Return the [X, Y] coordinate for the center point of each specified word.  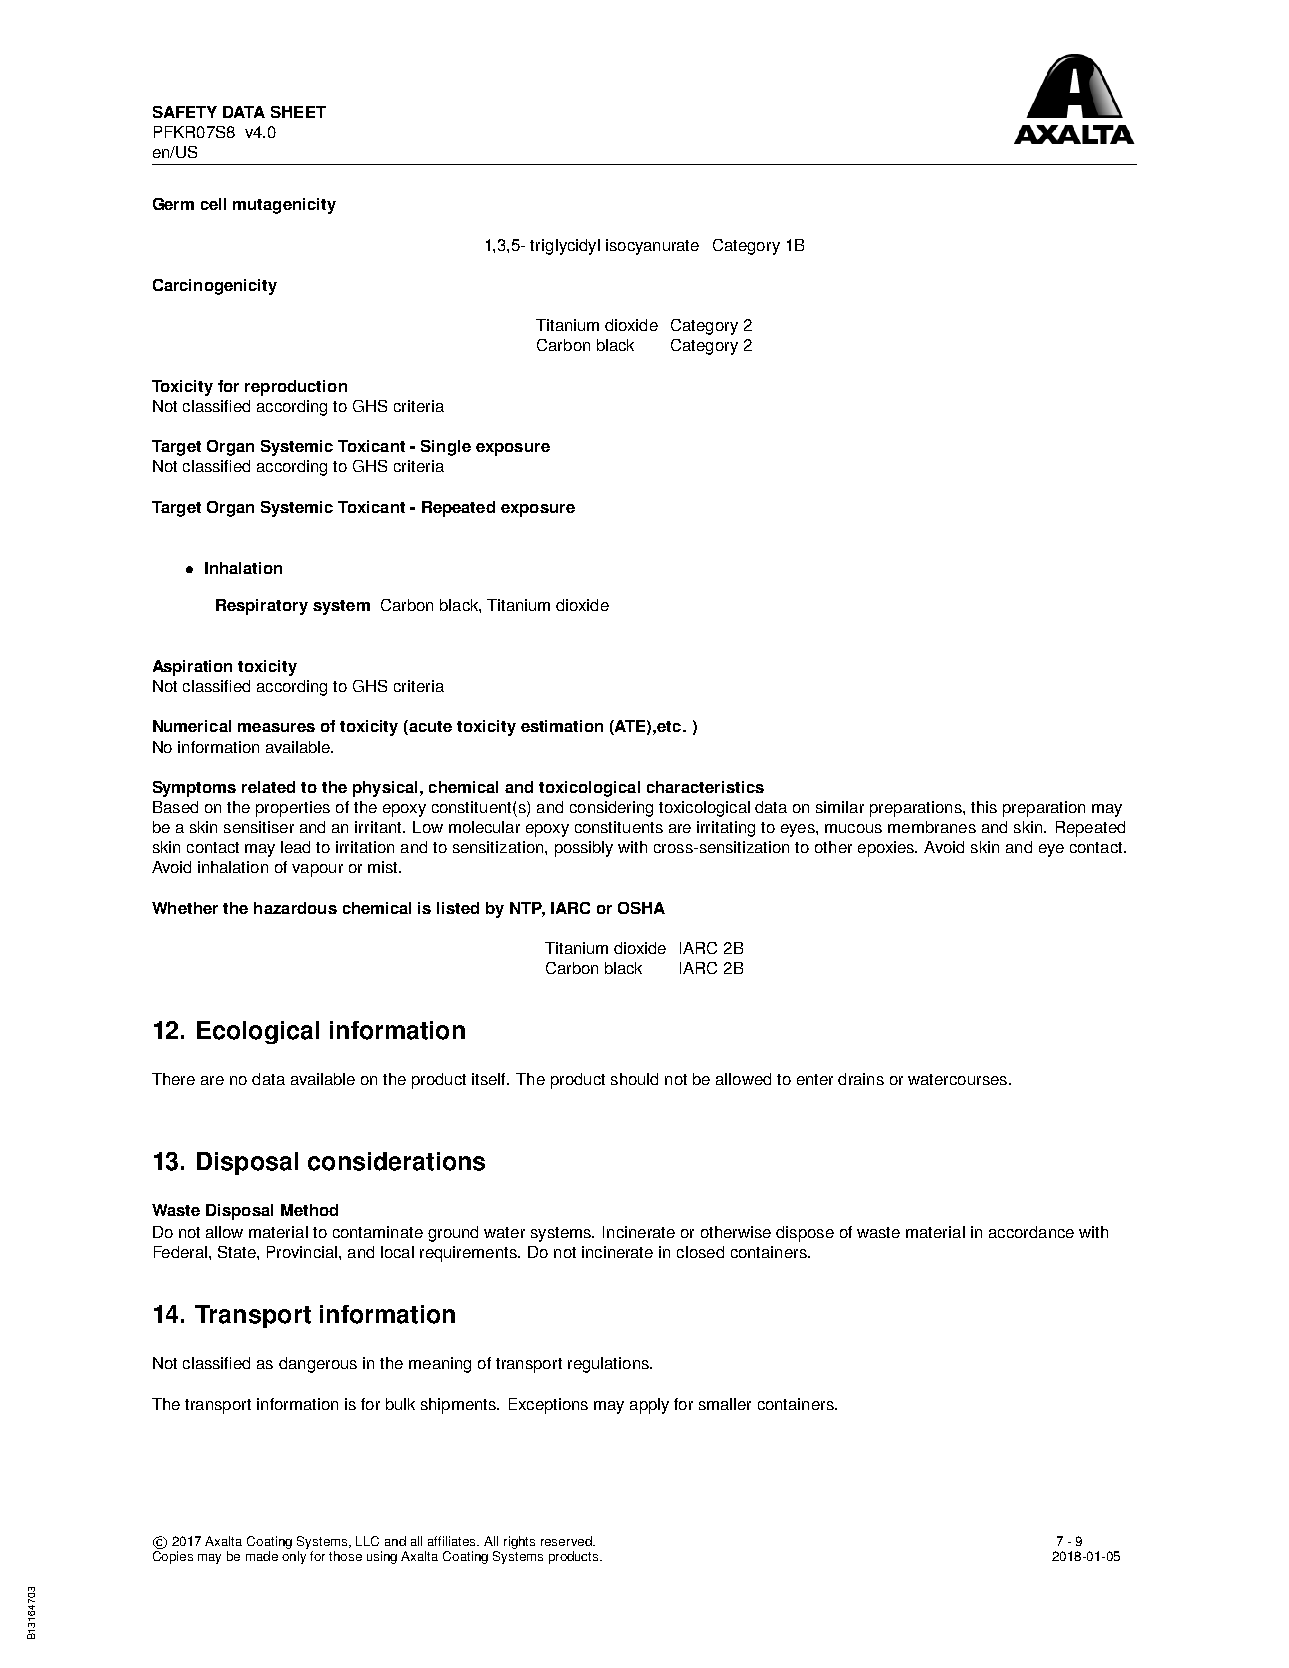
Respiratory [262, 607]
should [634, 1079]
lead [295, 847]
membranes [932, 827]
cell [213, 204]
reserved [567, 1541]
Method [309, 1210]
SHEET [298, 112]
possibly [584, 849]
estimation [562, 726]
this [984, 807]
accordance [1031, 1232]
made [262, 1556]
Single [446, 448]
